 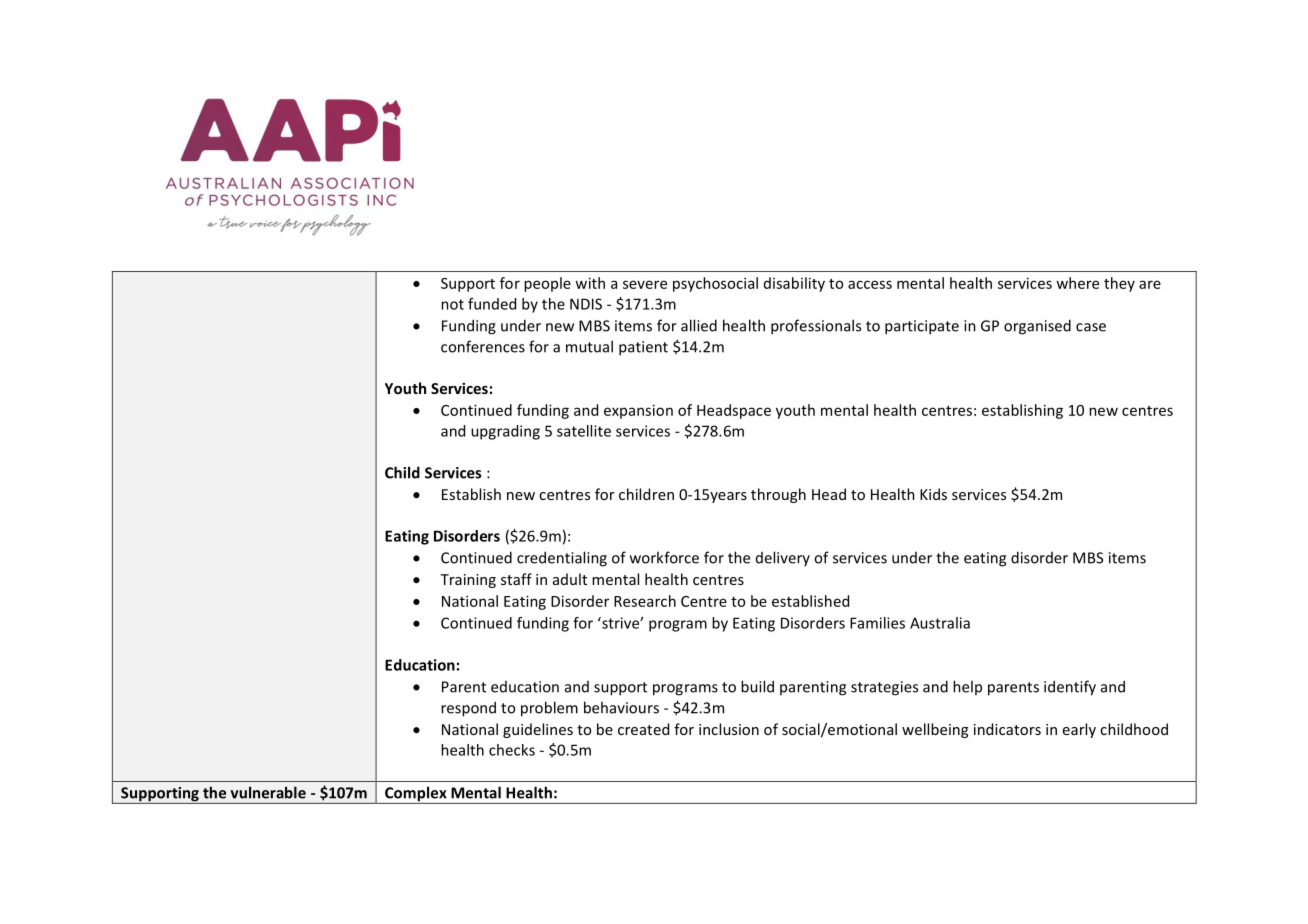 What do you see at coordinates (416, 795) in the document?
I see `Complex` at bounding box center [416, 795].
